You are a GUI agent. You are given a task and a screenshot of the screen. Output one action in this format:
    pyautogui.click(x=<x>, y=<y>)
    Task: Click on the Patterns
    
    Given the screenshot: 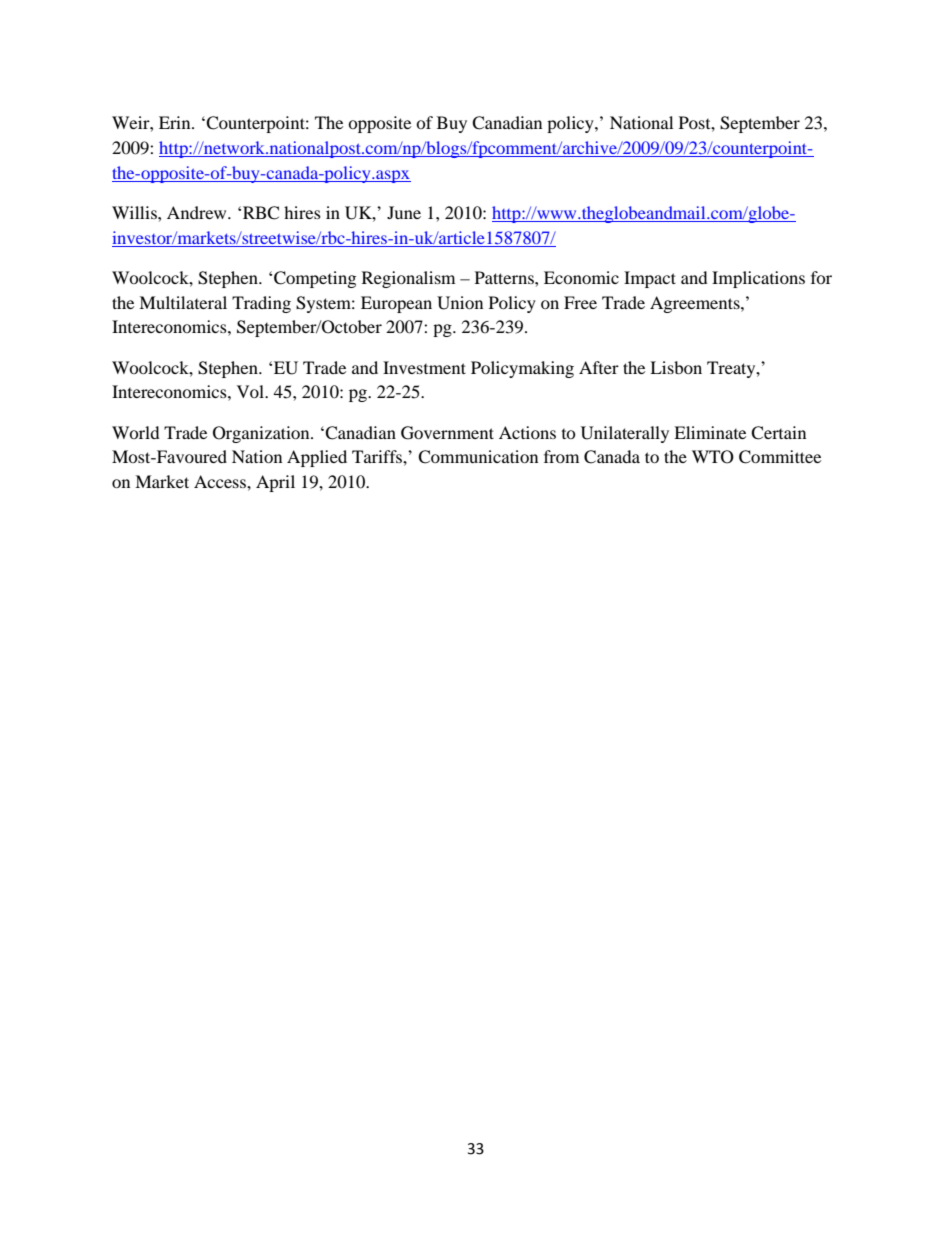 What is the action you would take?
    pyautogui.click(x=505, y=277)
